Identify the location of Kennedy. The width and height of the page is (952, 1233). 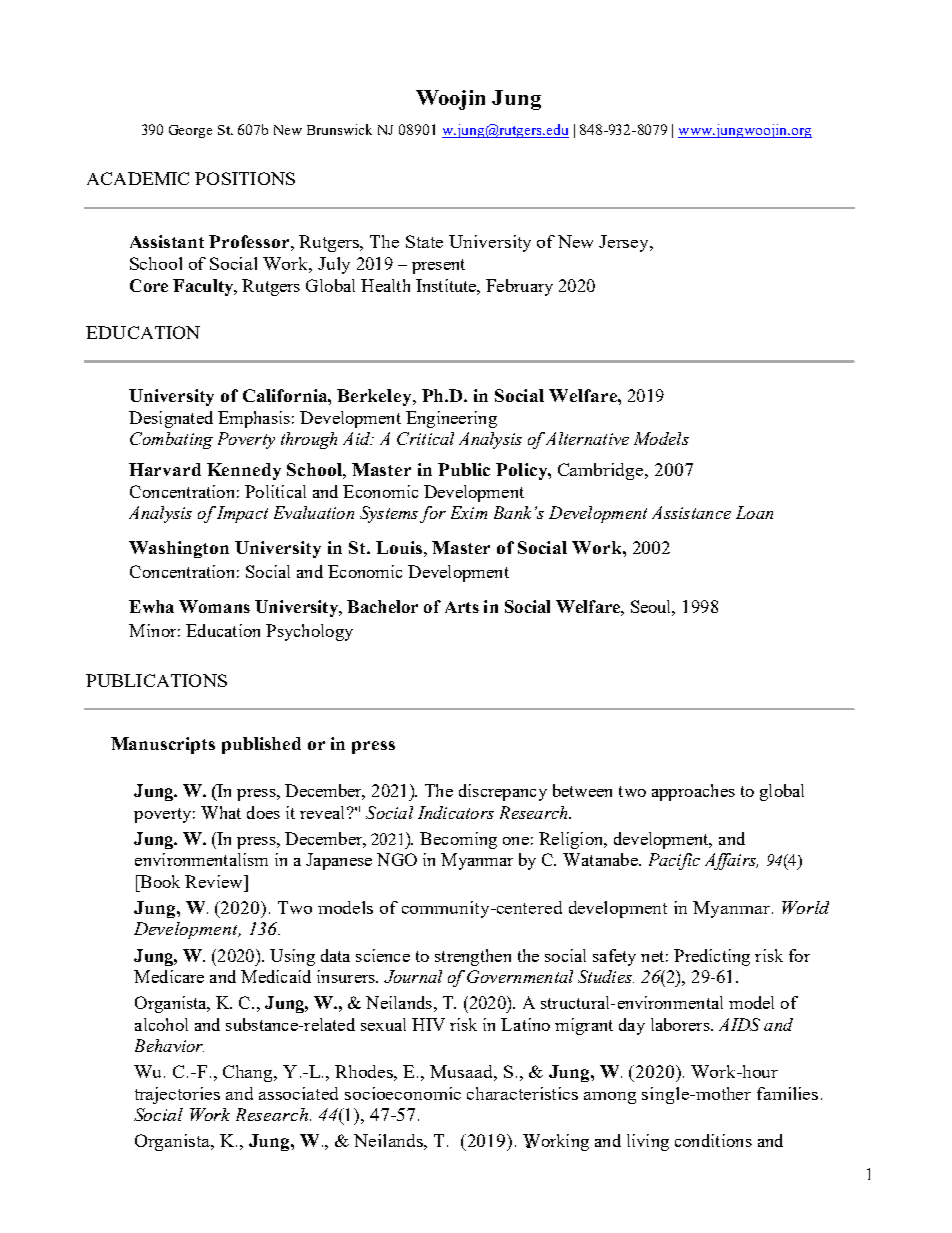
(244, 471).
